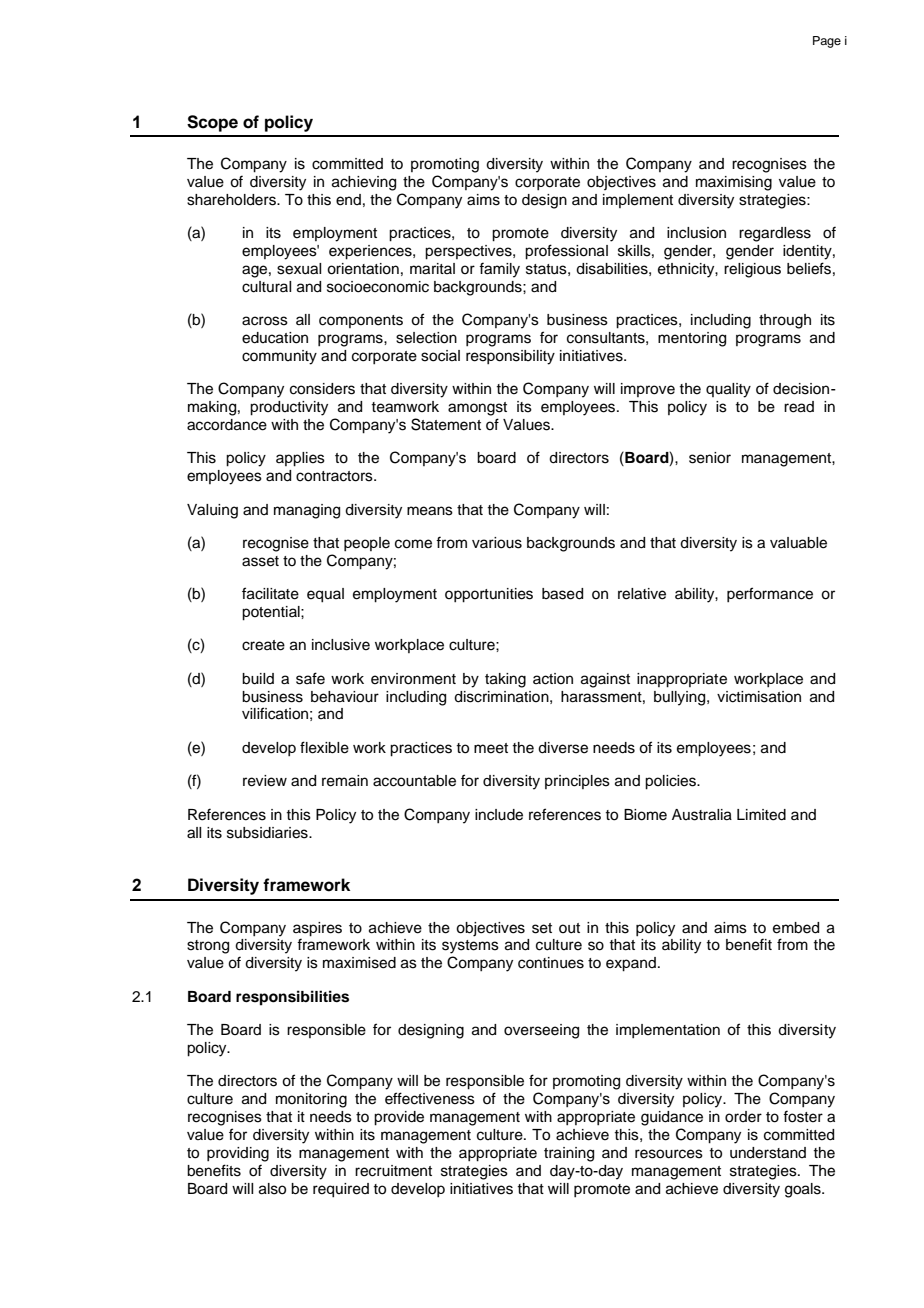  What do you see at coordinates (489, 595) in the document?
I see `opportunities` at bounding box center [489, 595].
